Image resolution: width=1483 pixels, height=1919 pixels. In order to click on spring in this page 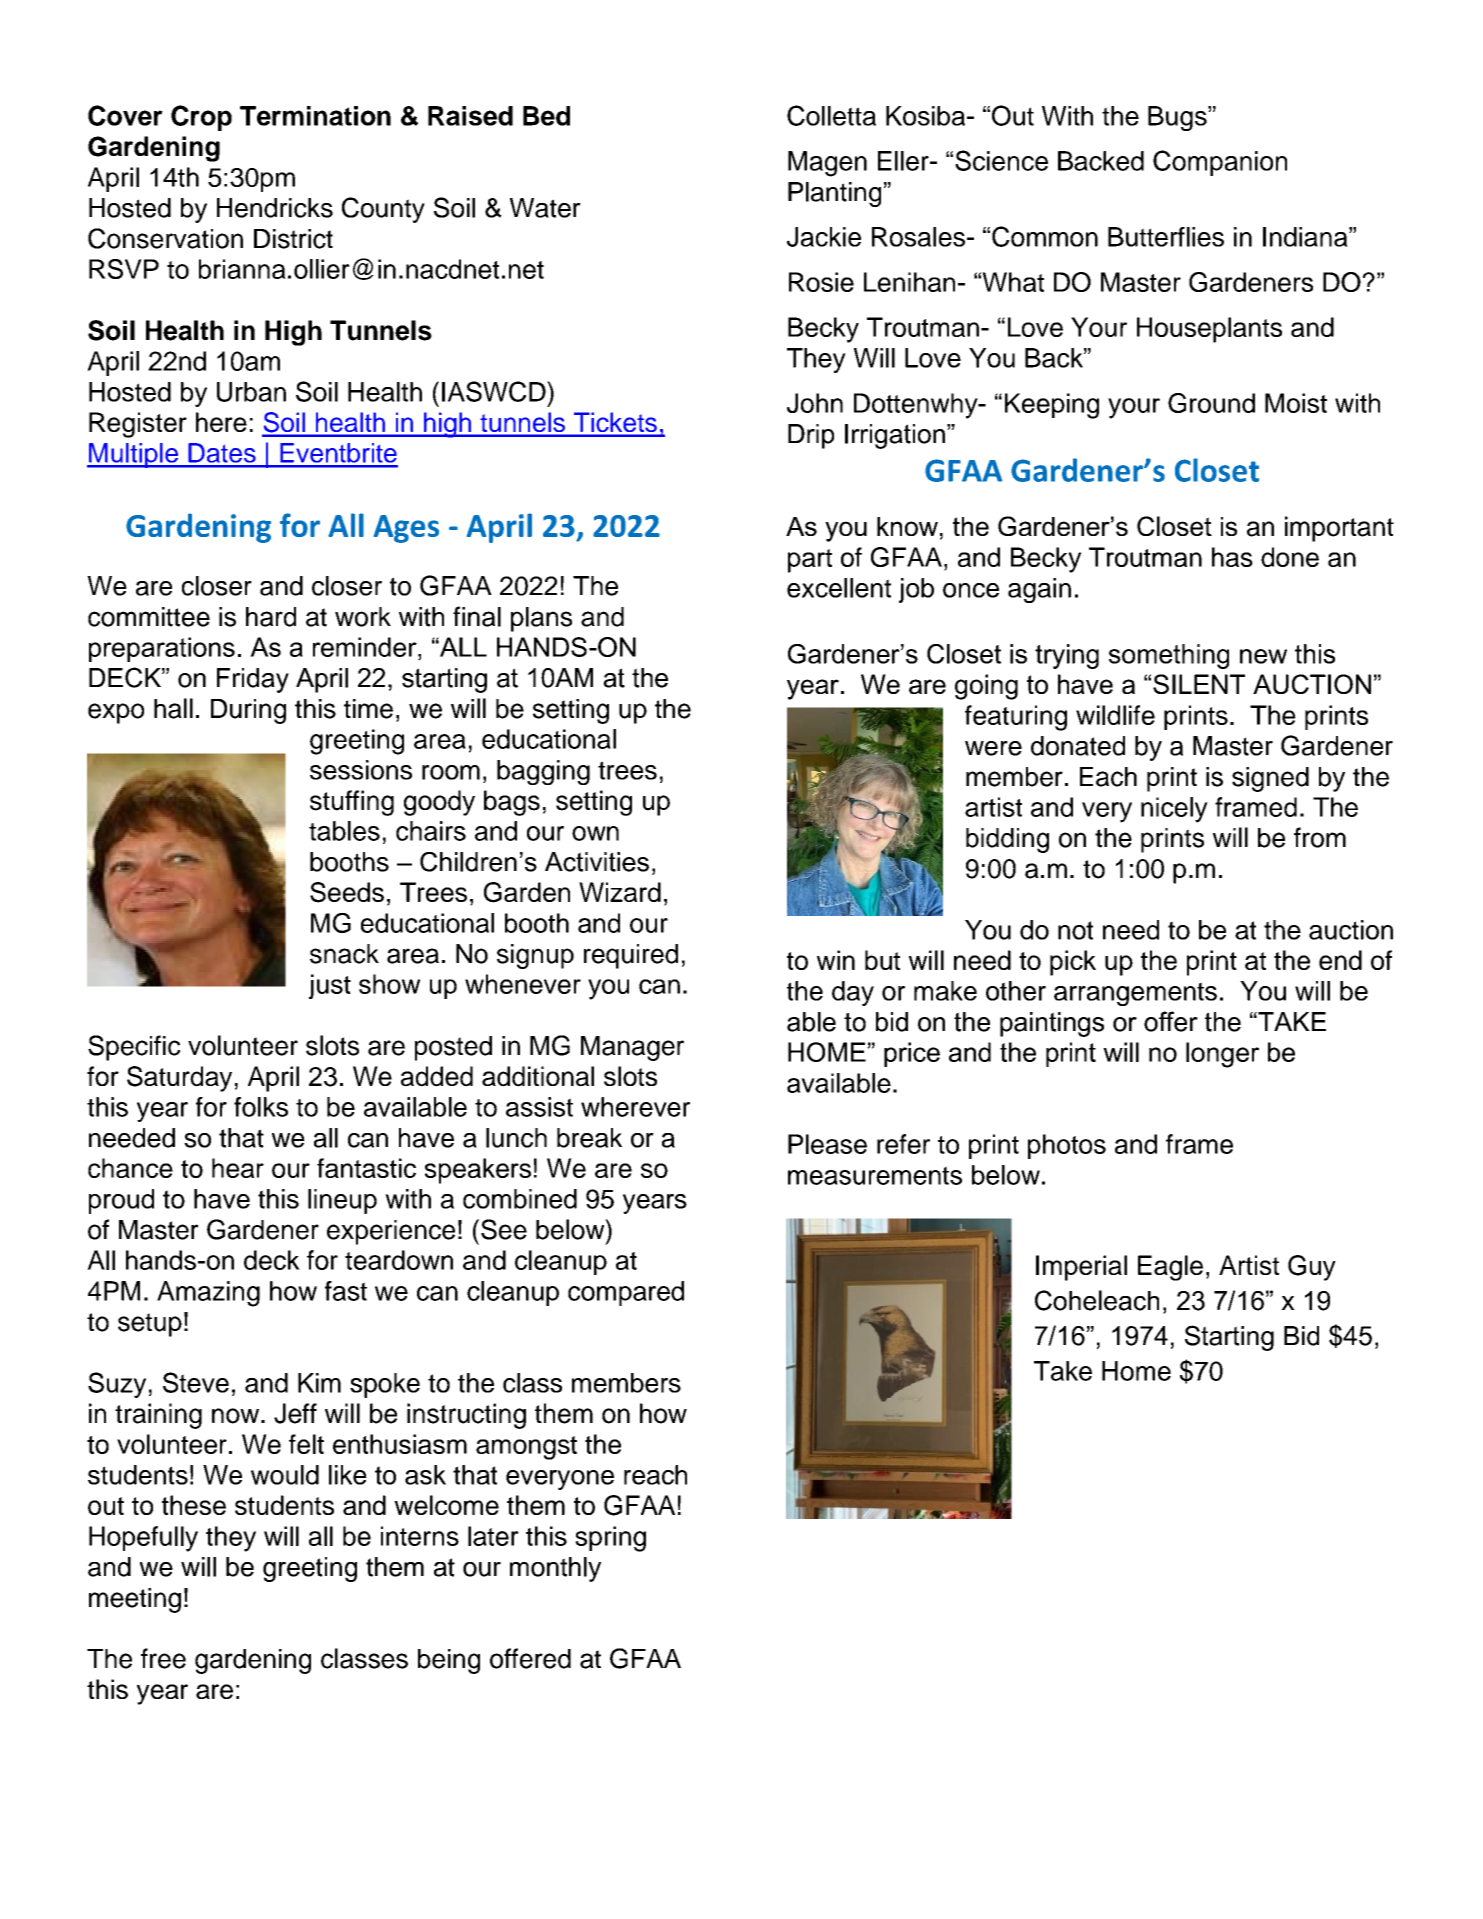, I will do `click(610, 1539)`.
